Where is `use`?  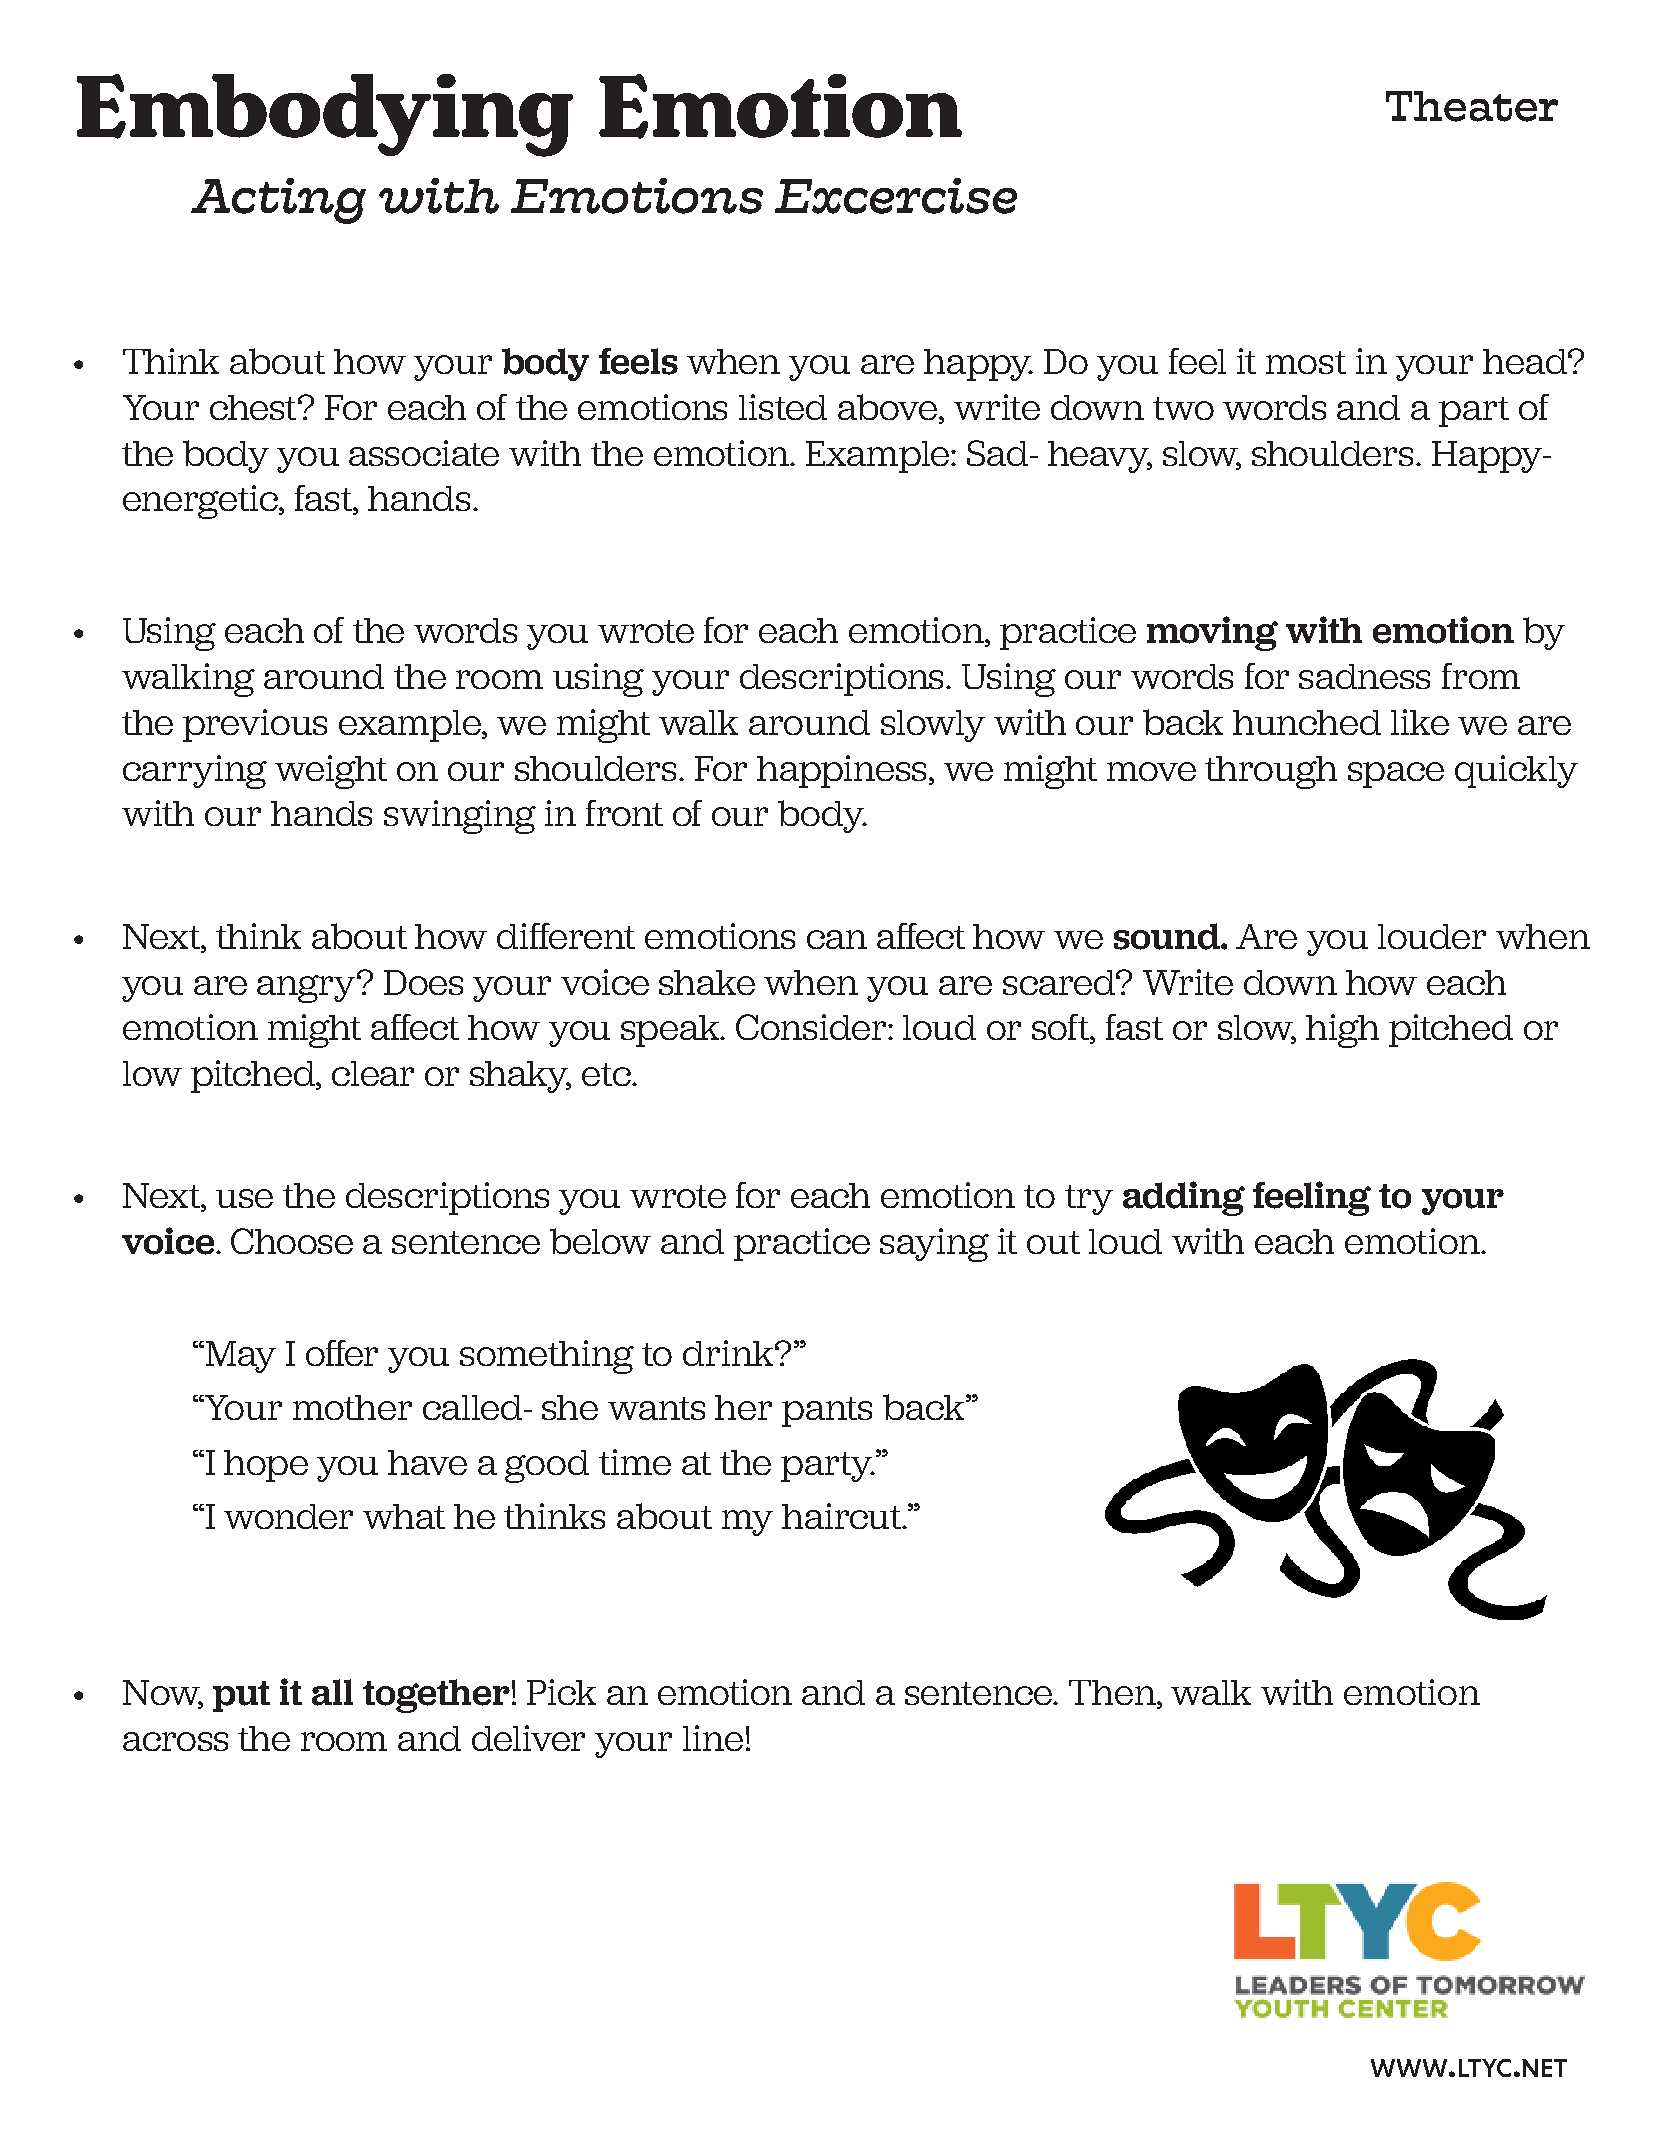 use is located at coordinates (244, 1198).
